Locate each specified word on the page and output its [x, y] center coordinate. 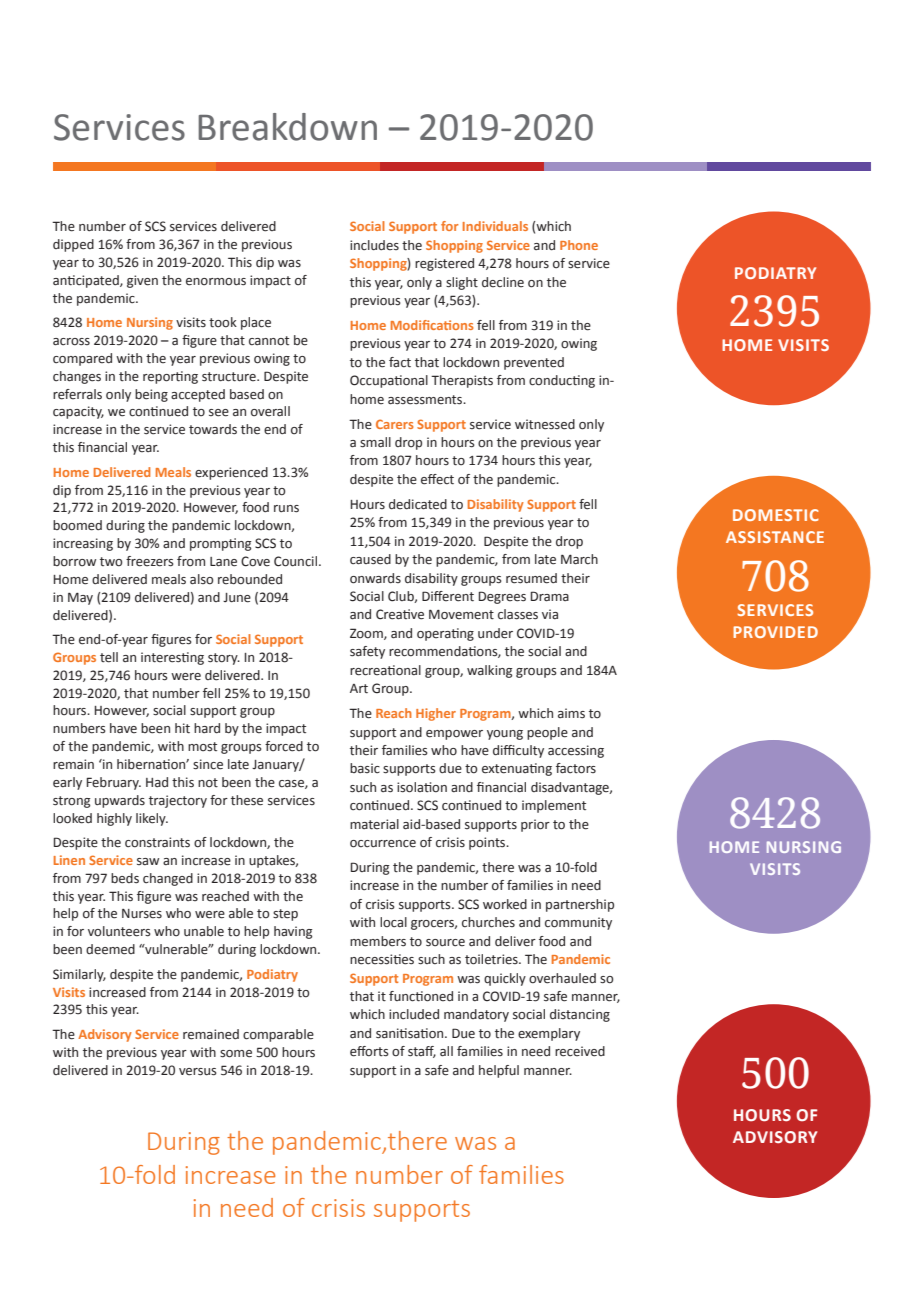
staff [422, 1052]
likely [152, 819]
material [374, 824]
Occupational [389, 381]
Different [448, 596]
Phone [579, 245]
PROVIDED [775, 632]
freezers [150, 561]
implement [554, 806]
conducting [562, 381]
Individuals [495, 226]
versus [198, 1072]
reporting [170, 377]
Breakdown [287, 127]
